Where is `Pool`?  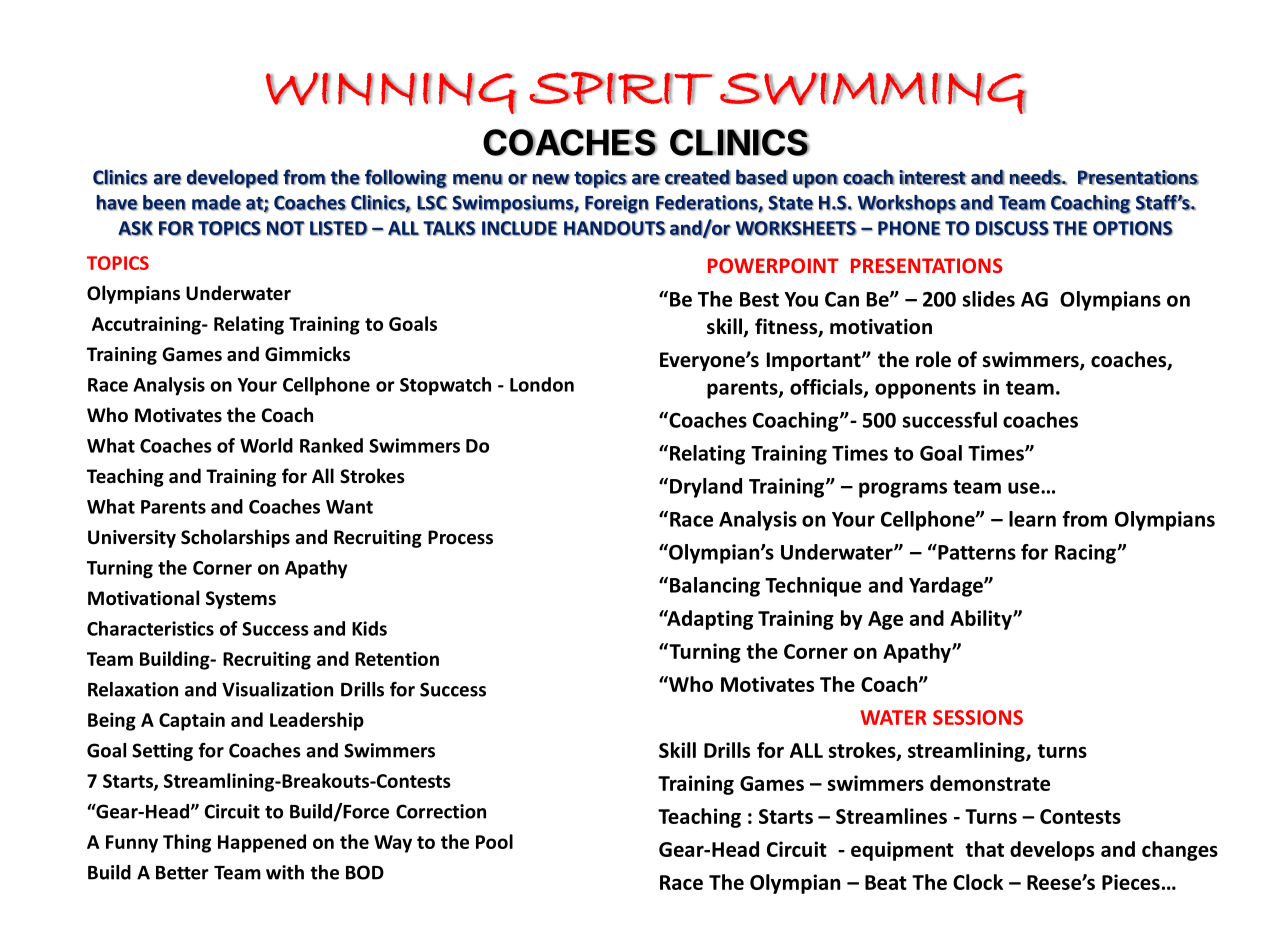
Pool is located at coordinates (494, 841).
